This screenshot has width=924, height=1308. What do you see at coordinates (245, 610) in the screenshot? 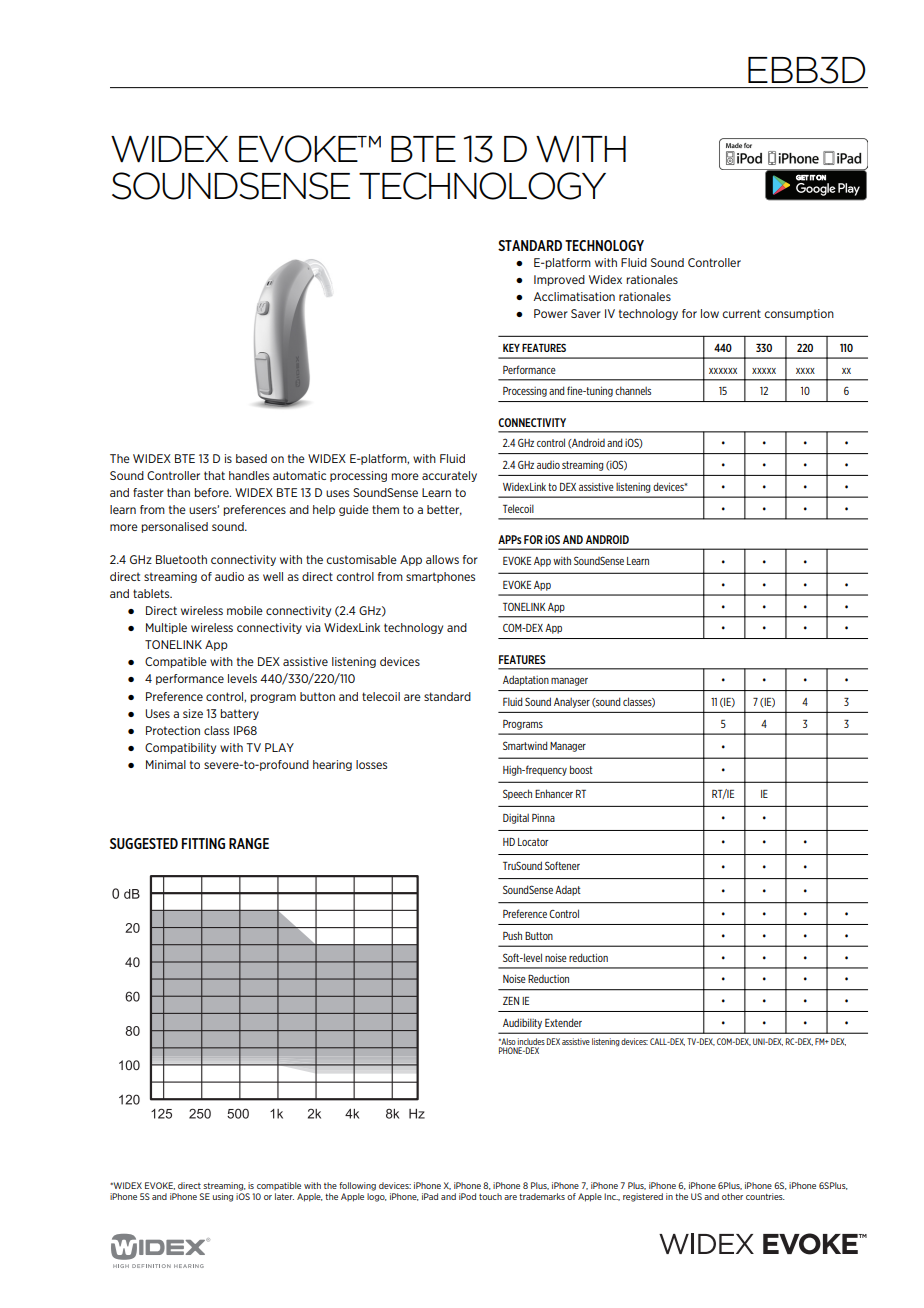
I see `mobile` at bounding box center [245, 610].
